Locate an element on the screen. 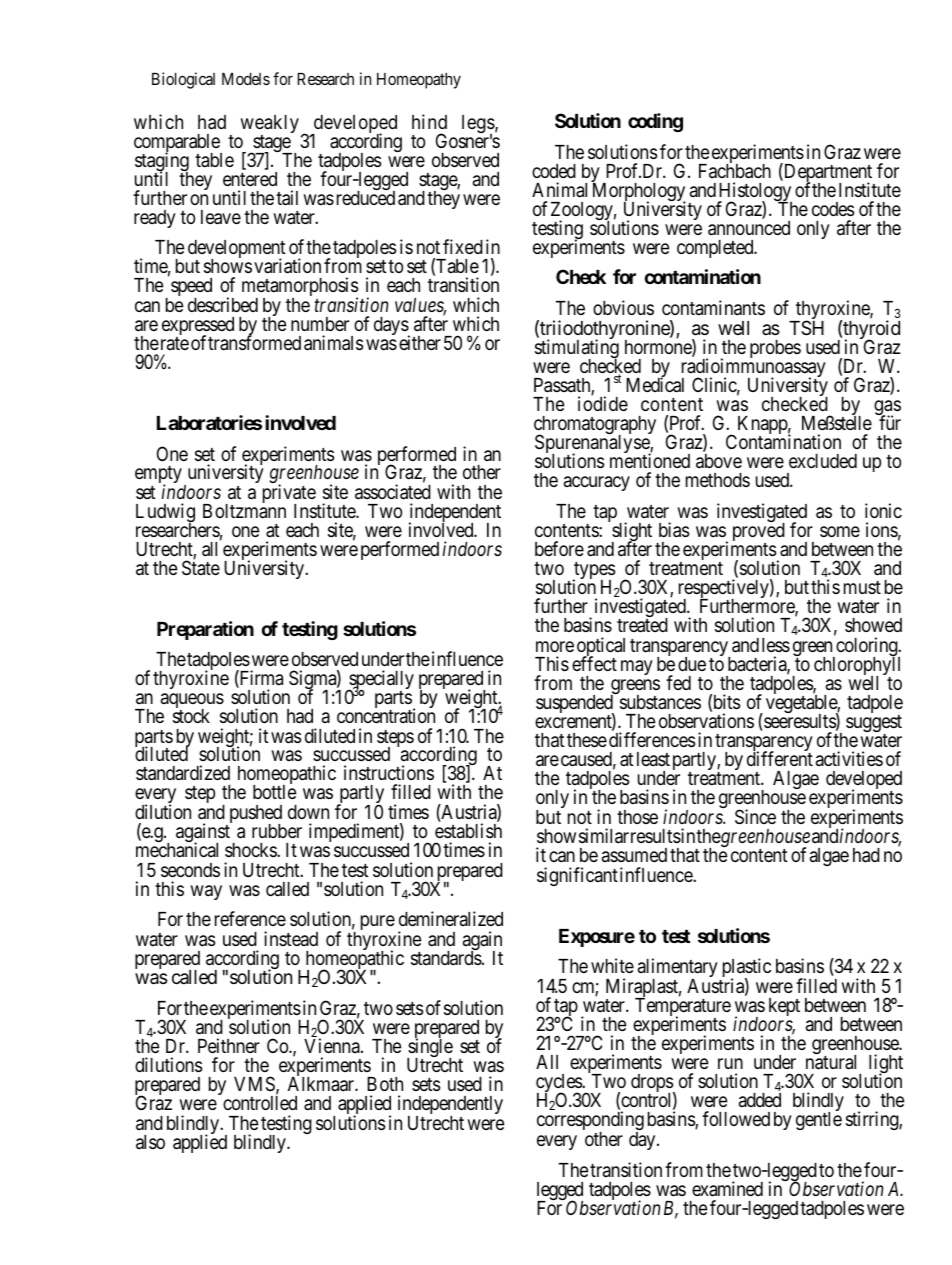 This screenshot has width=952, height=1265. optical is located at coordinates (601, 648).
